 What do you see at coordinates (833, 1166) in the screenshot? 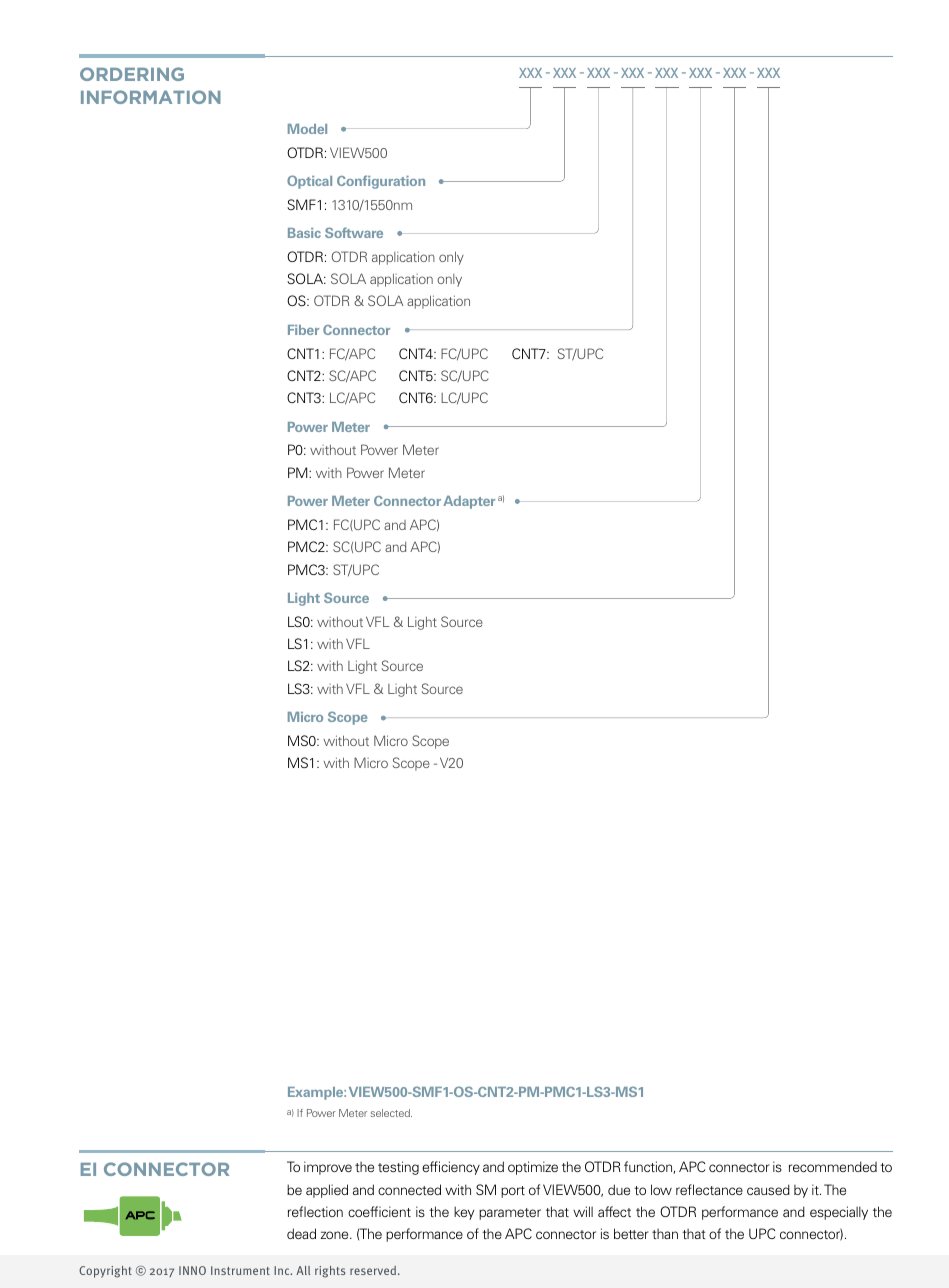
I see `recommended` at bounding box center [833, 1166].
